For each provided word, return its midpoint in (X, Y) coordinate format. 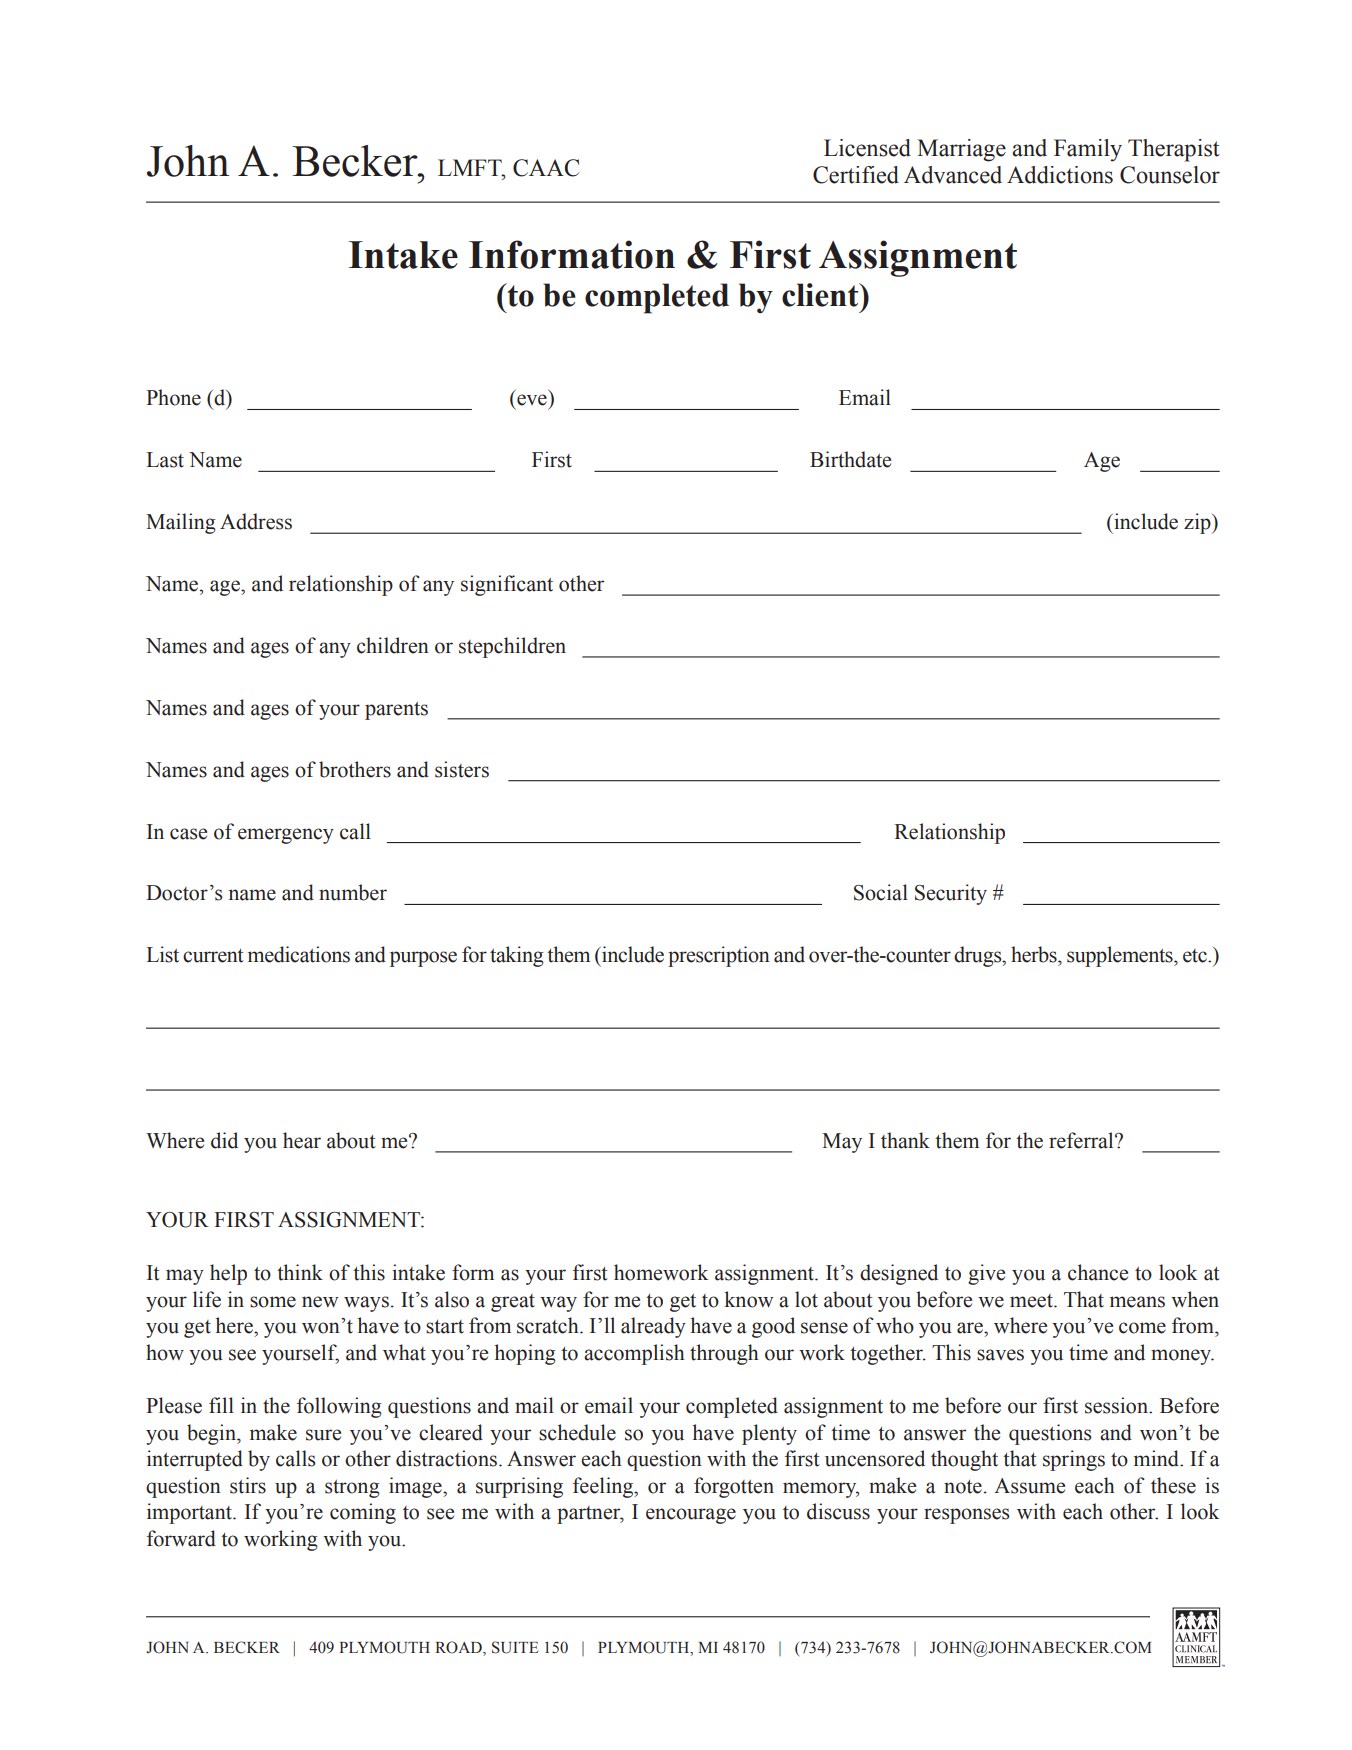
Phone (173, 397)
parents (396, 711)
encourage (691, 1516)
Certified (856, 175)
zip (1198, 523)
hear (302, 1140)
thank (905, 1140)
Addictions (1060, 175)
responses (967, 1516)
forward (181, 1538)
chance (1098, 1272)
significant (507, 585)
